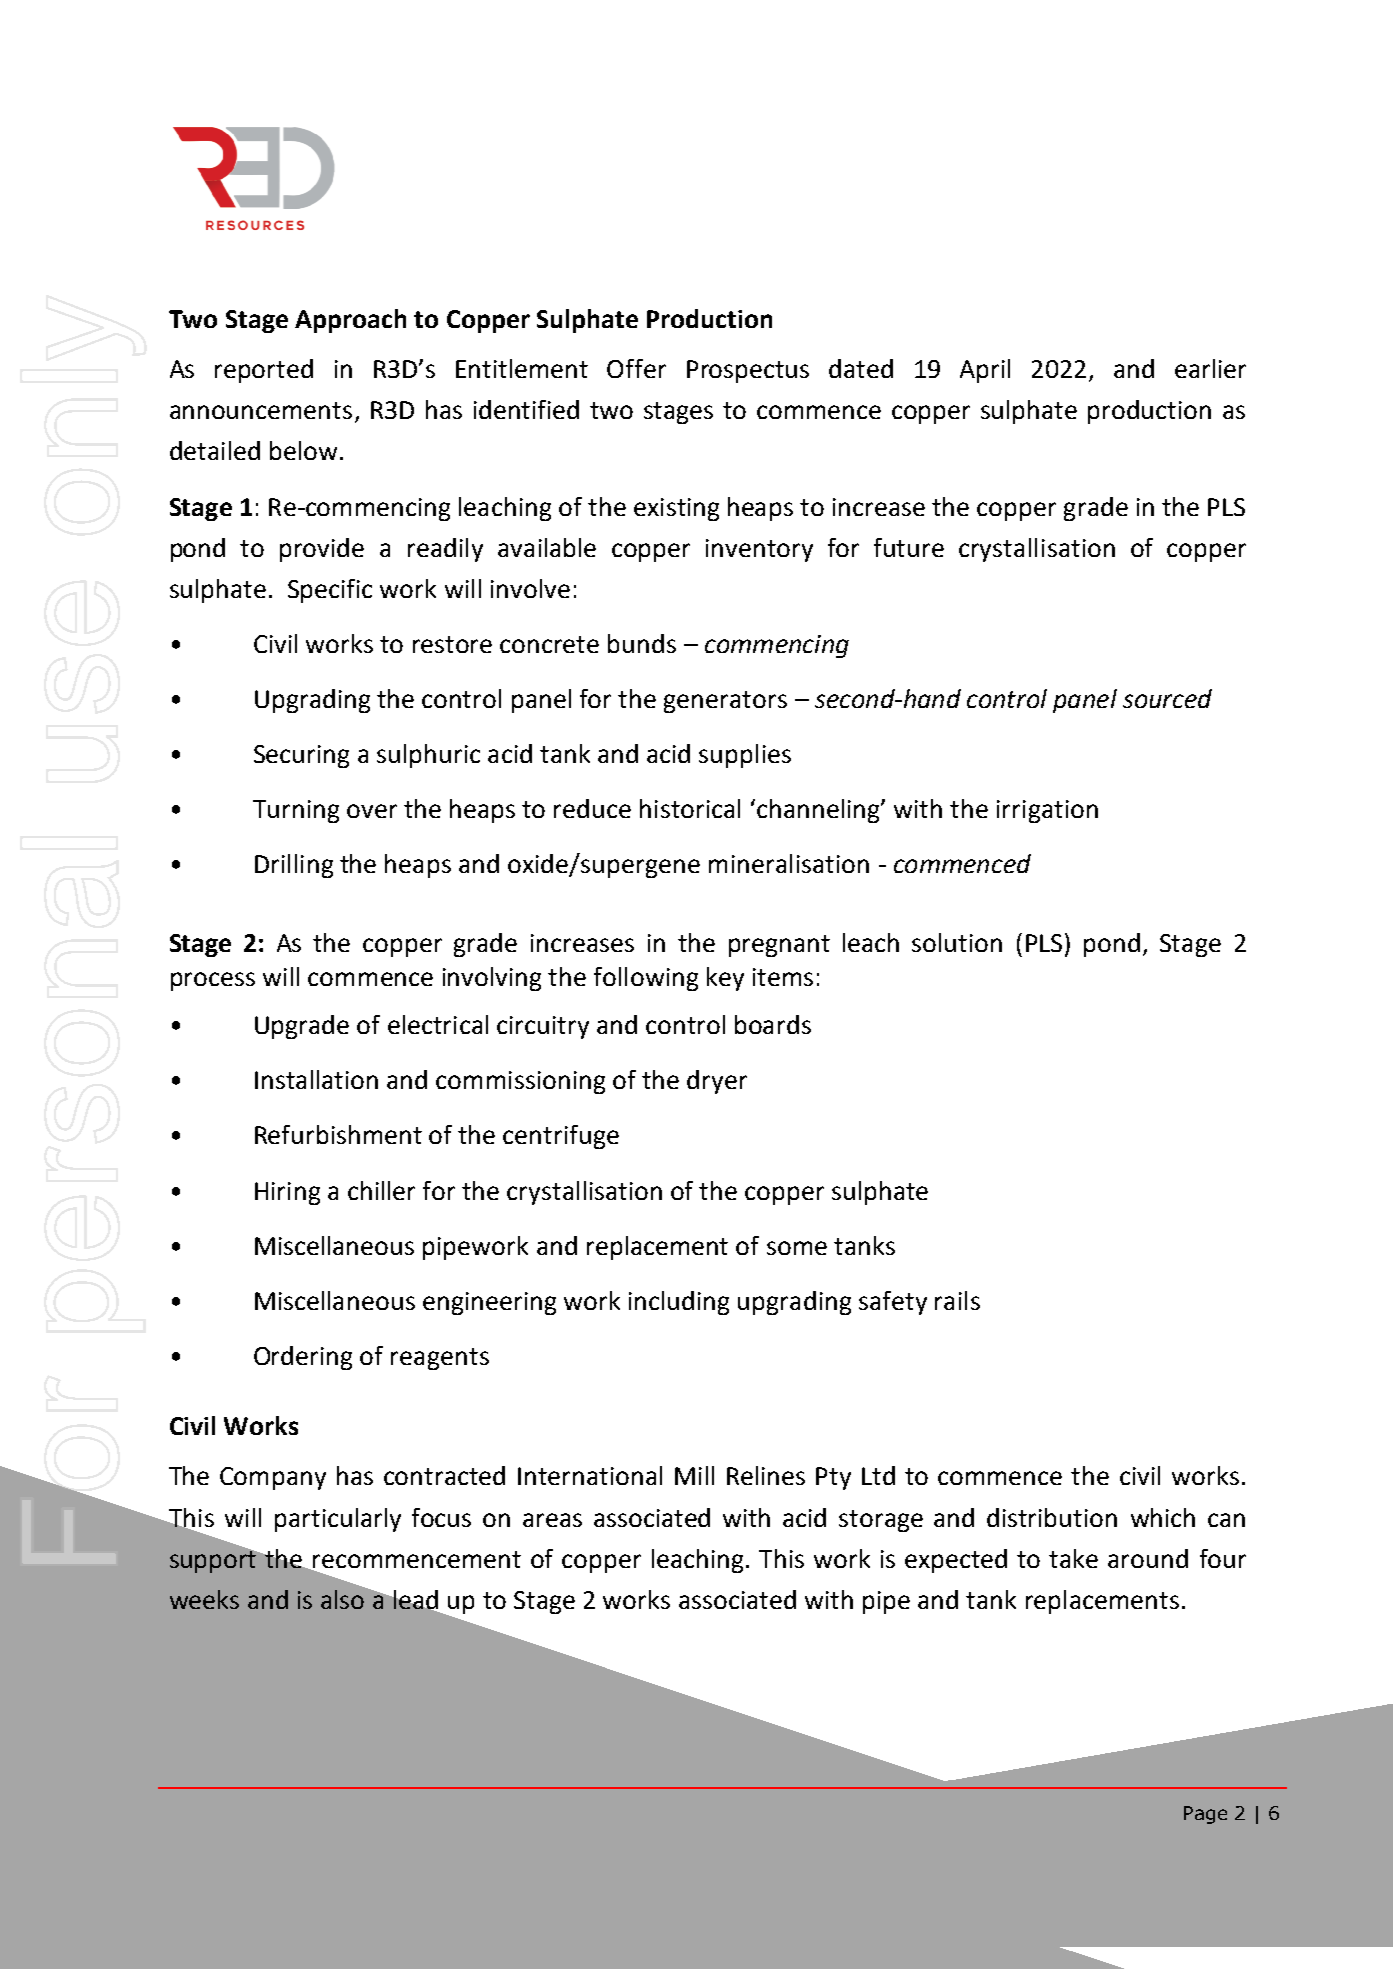 The height and width of the document is (1969, 1393). Describe the element at coordinates (957, 1300) in the document. I see `rails` at that location.
